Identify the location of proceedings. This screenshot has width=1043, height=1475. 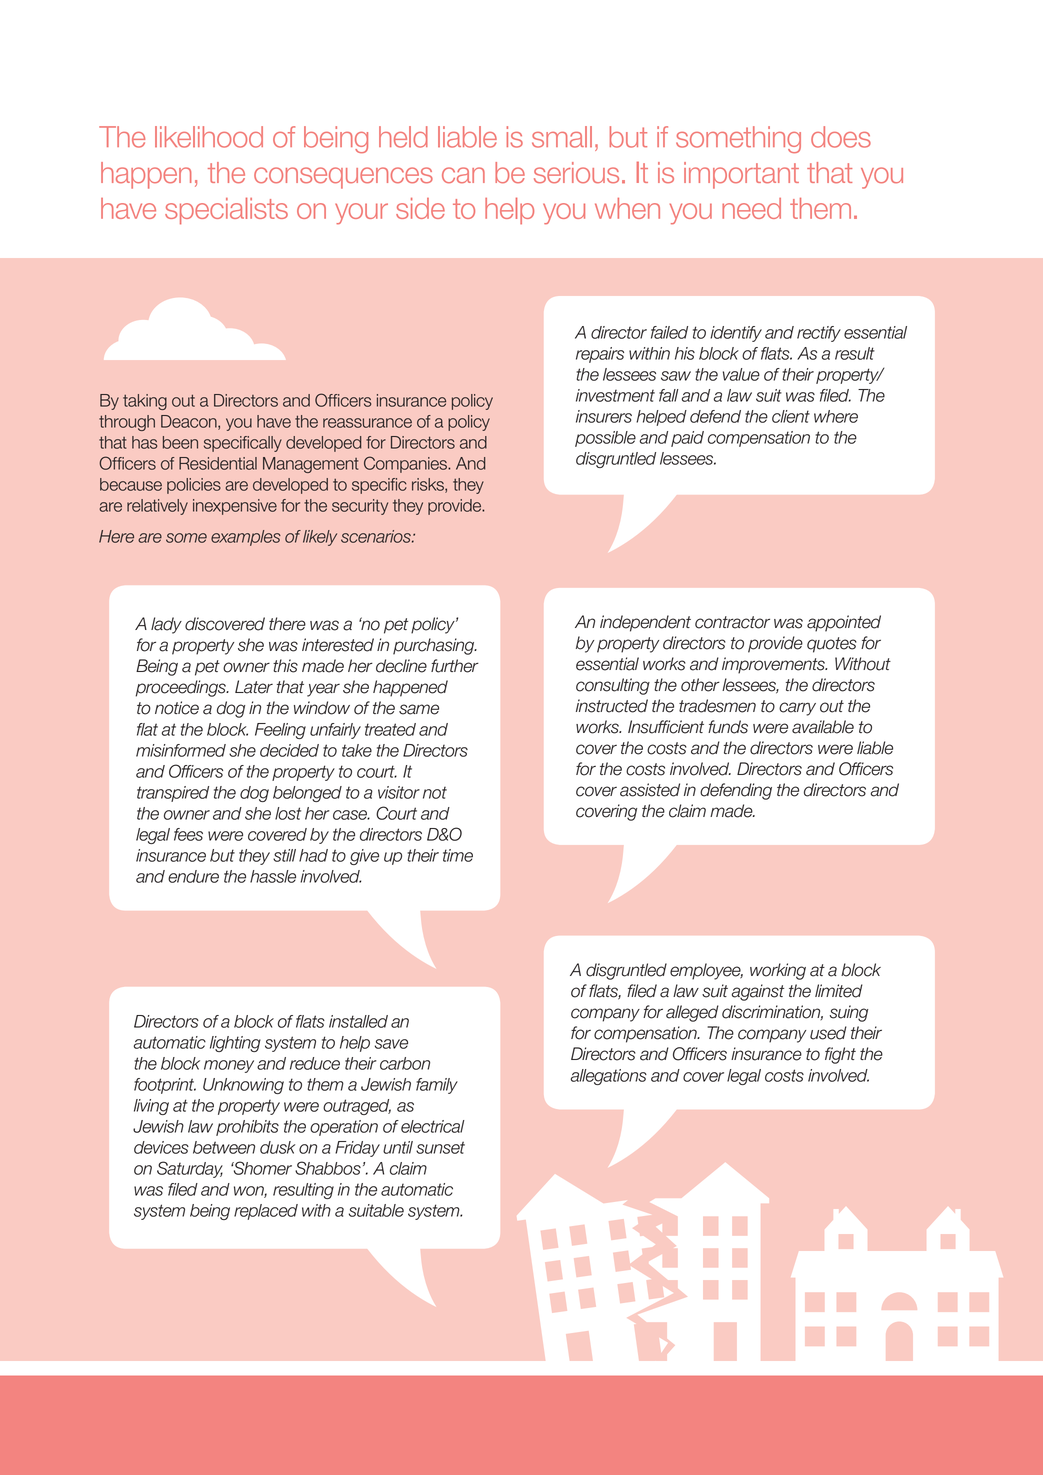
(181, 688).
